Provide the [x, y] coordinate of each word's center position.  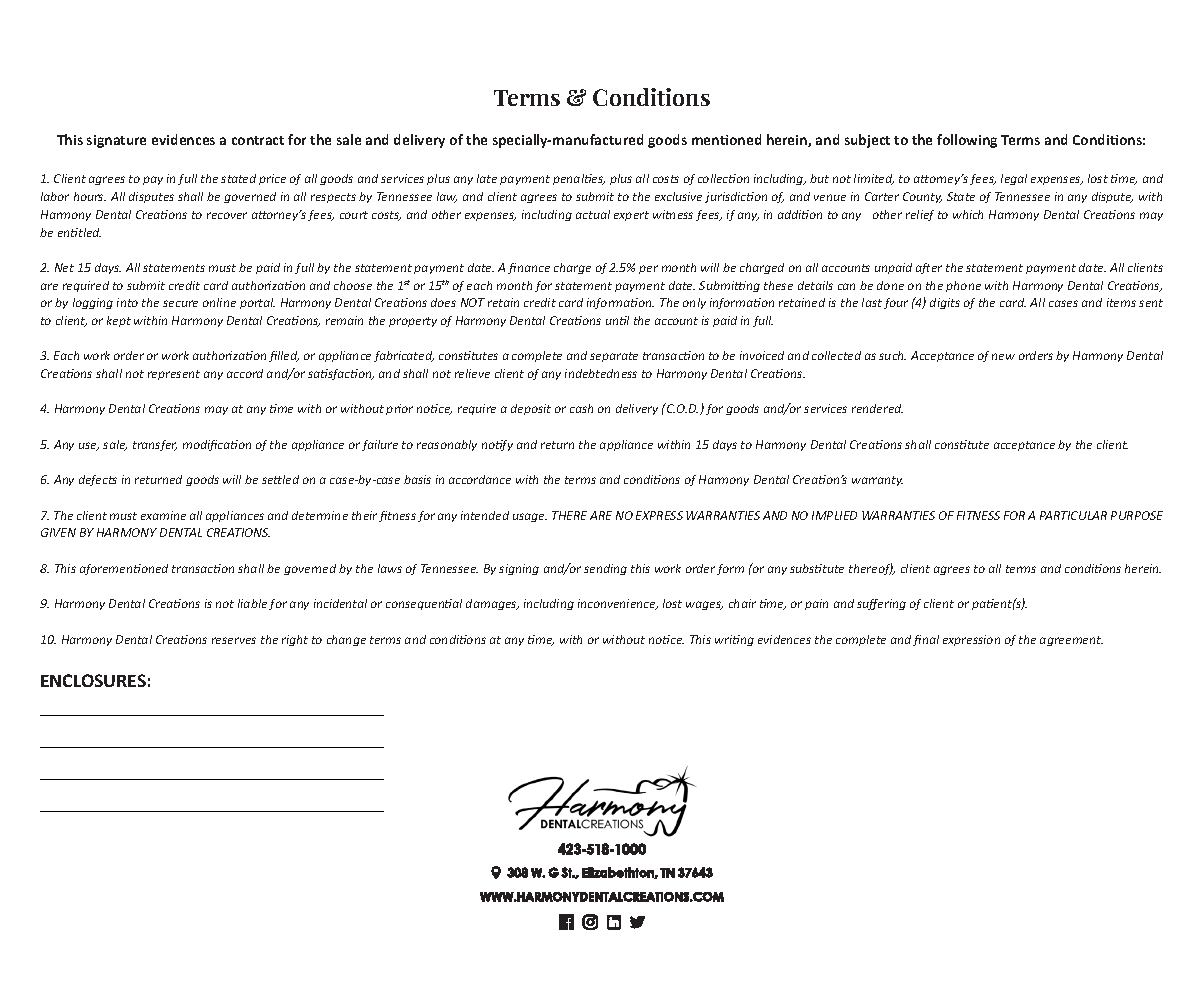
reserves [234, 640]
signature [116, 141]
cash [581, 408]
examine [163, 515]
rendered [877, 408]
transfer [155, 445]
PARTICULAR [1073, 515]
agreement [1071, 641]
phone [963, 286]
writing [734, 640]
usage [530, 517]
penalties [579, 179]
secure [180, 303]
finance [529, 268]
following [967, 141]
